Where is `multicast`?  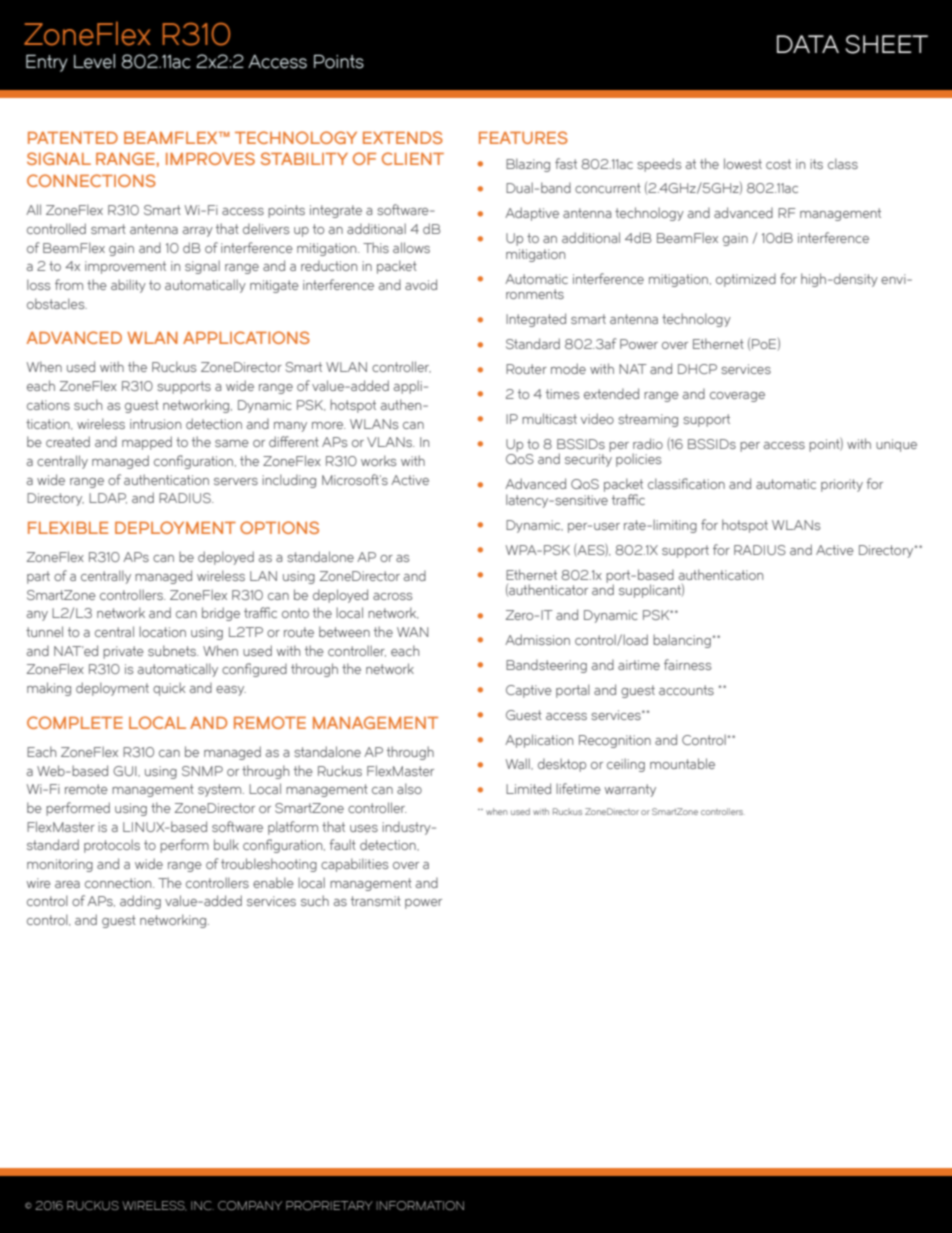
multicast is located at coordinates (549, 418).
